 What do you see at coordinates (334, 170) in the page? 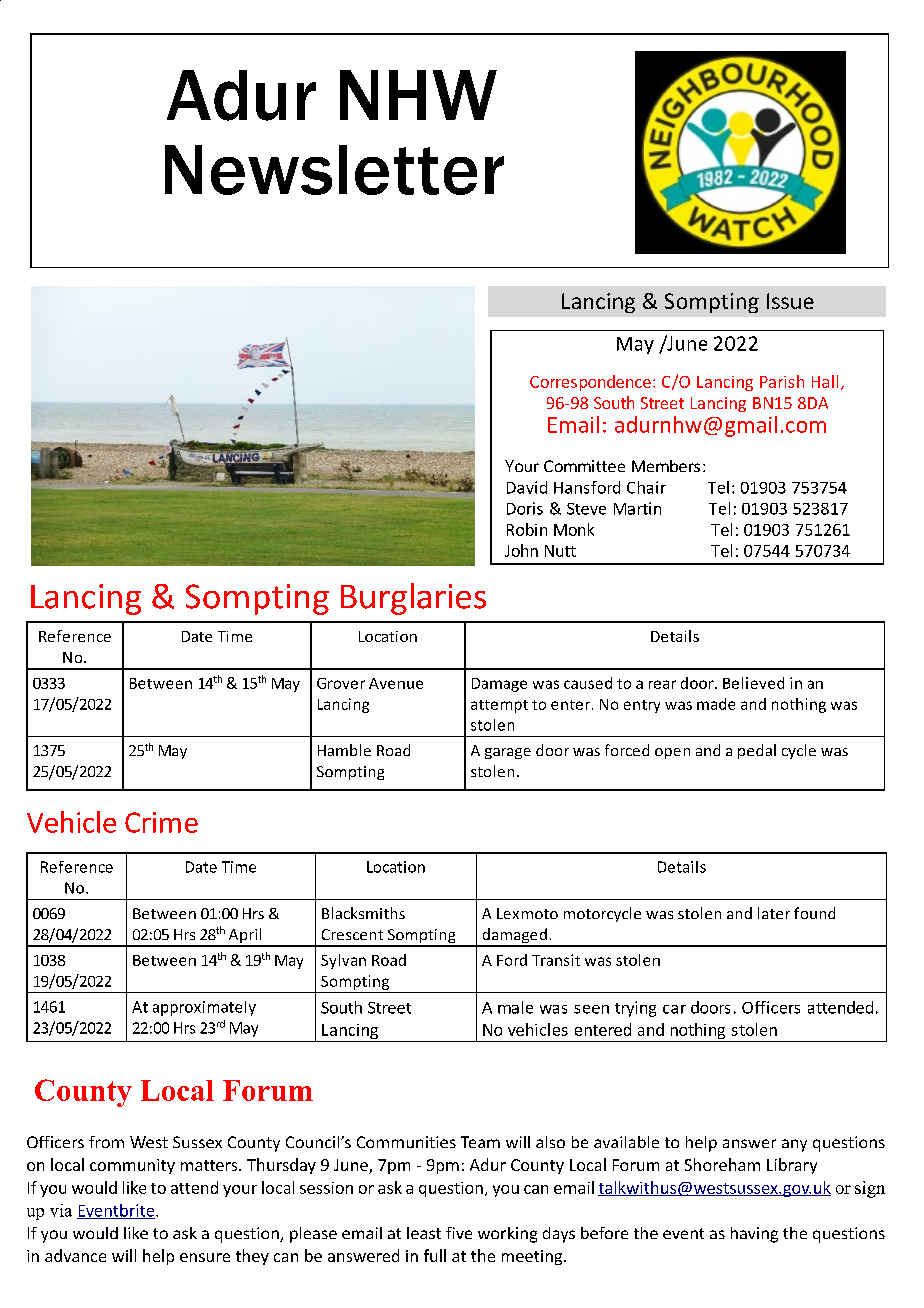
I see `Newsletter` at bounding box center [334, 170].
